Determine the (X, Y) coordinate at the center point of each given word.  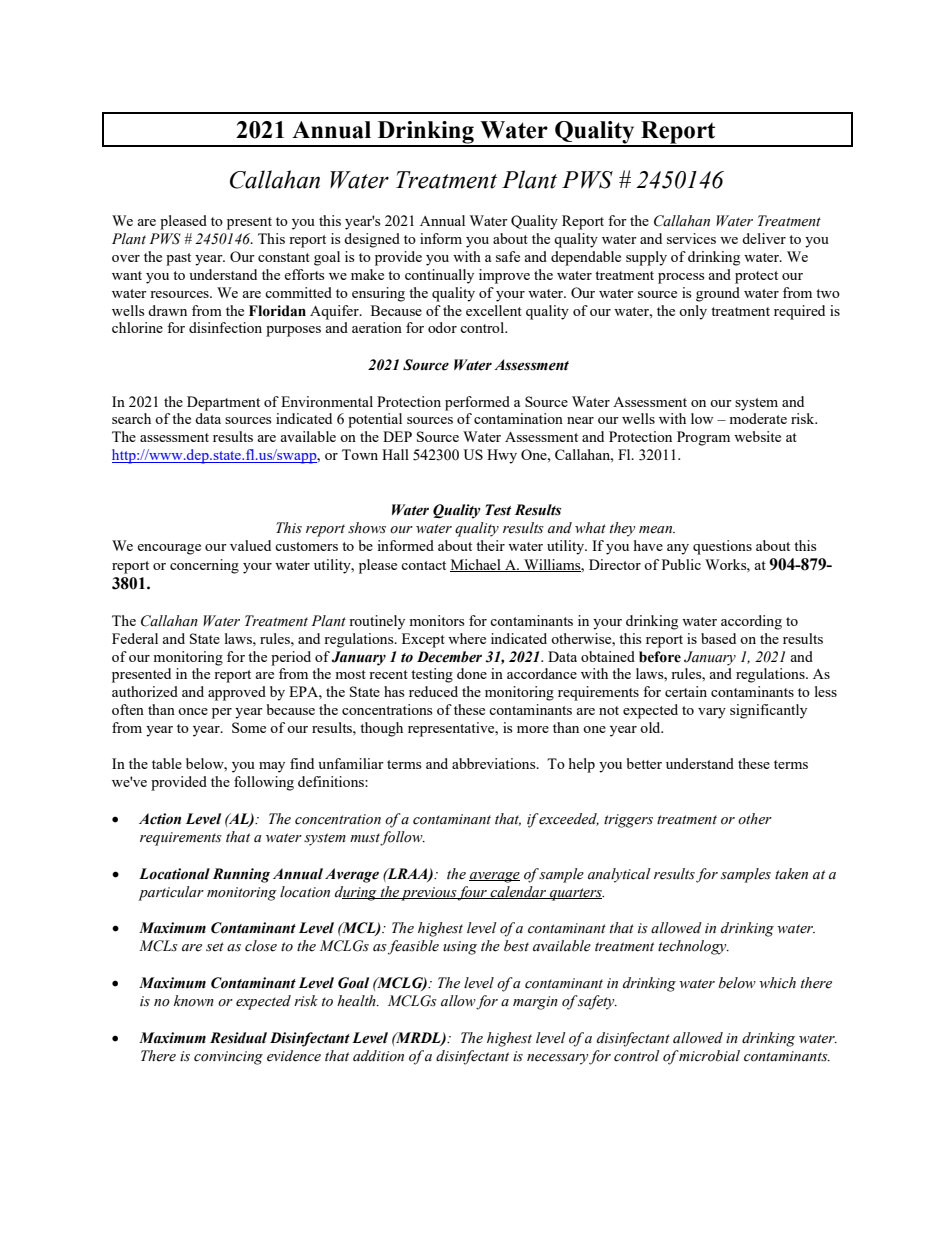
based (718, 638)
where (467, 638)
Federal (135, 638)
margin (535, 1003)
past (178, 259)
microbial (709, 1056)
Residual (238, 1038)
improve (504, 276)
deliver (764, 238)
